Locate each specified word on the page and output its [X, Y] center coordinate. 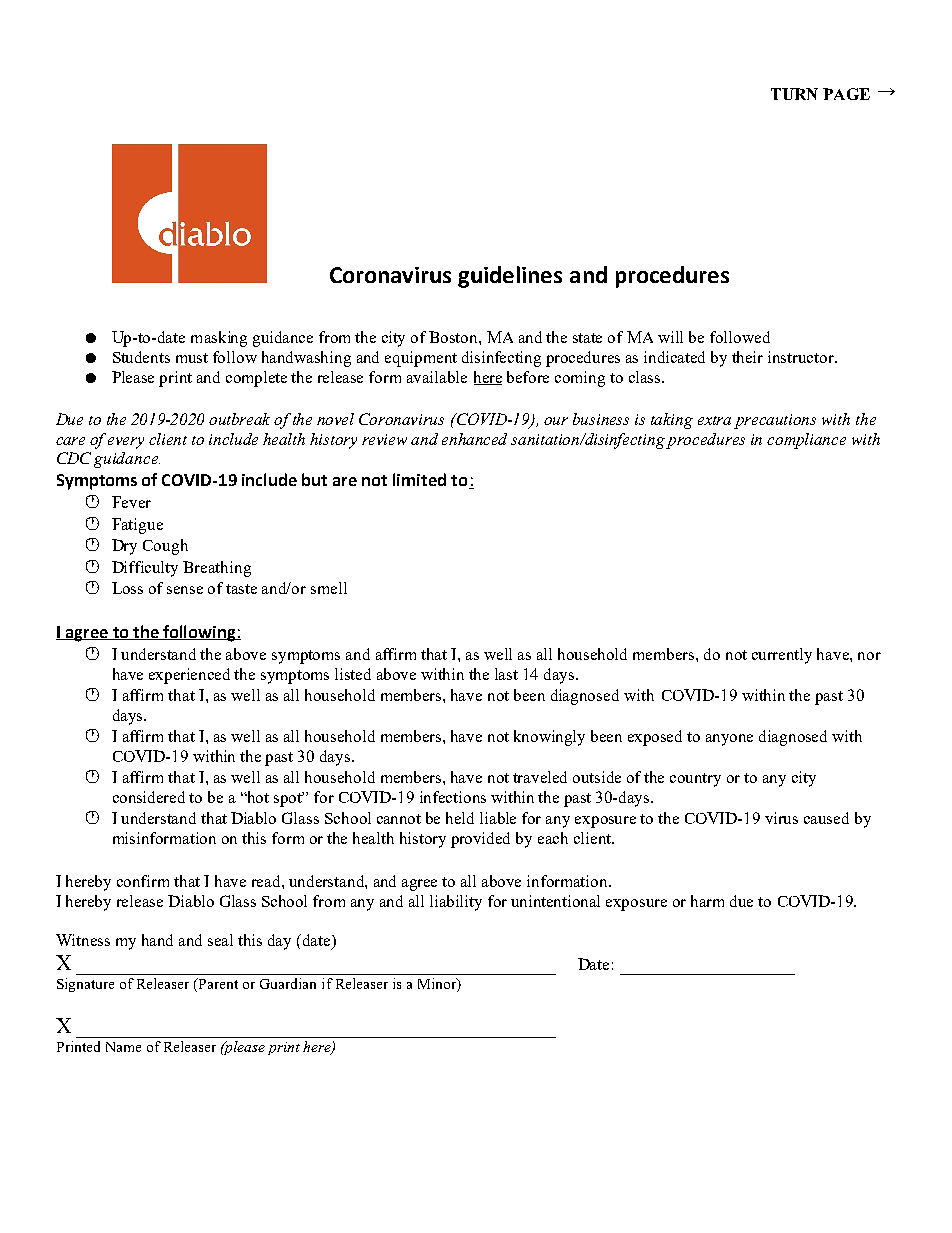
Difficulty [145, 569]
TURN [794, 94]
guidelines [510, 277]
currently [782, 656]
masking [219, 339]
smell [329, 588]
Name [123, 1047]
